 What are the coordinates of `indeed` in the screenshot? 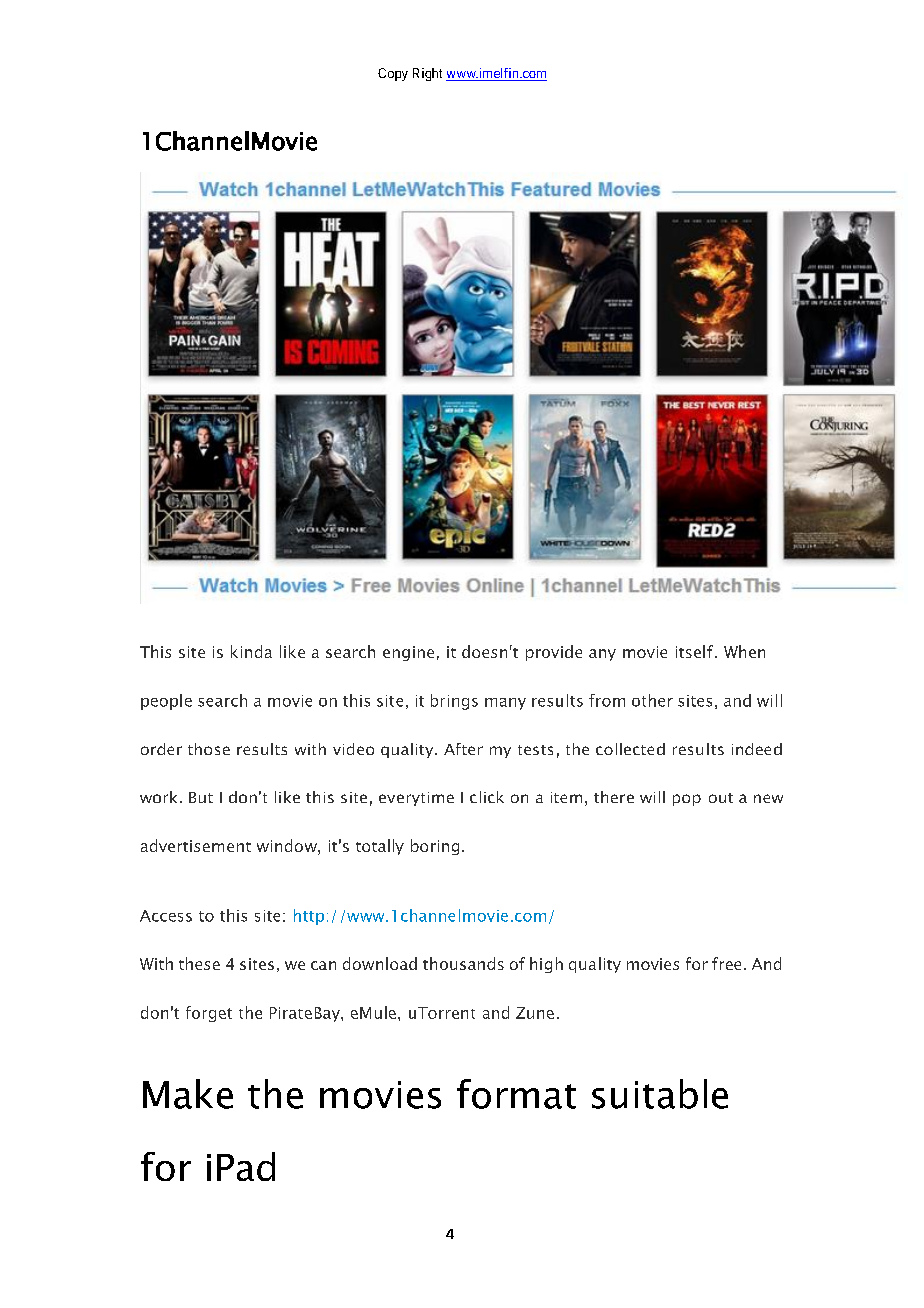 It's located at (757, 749).
